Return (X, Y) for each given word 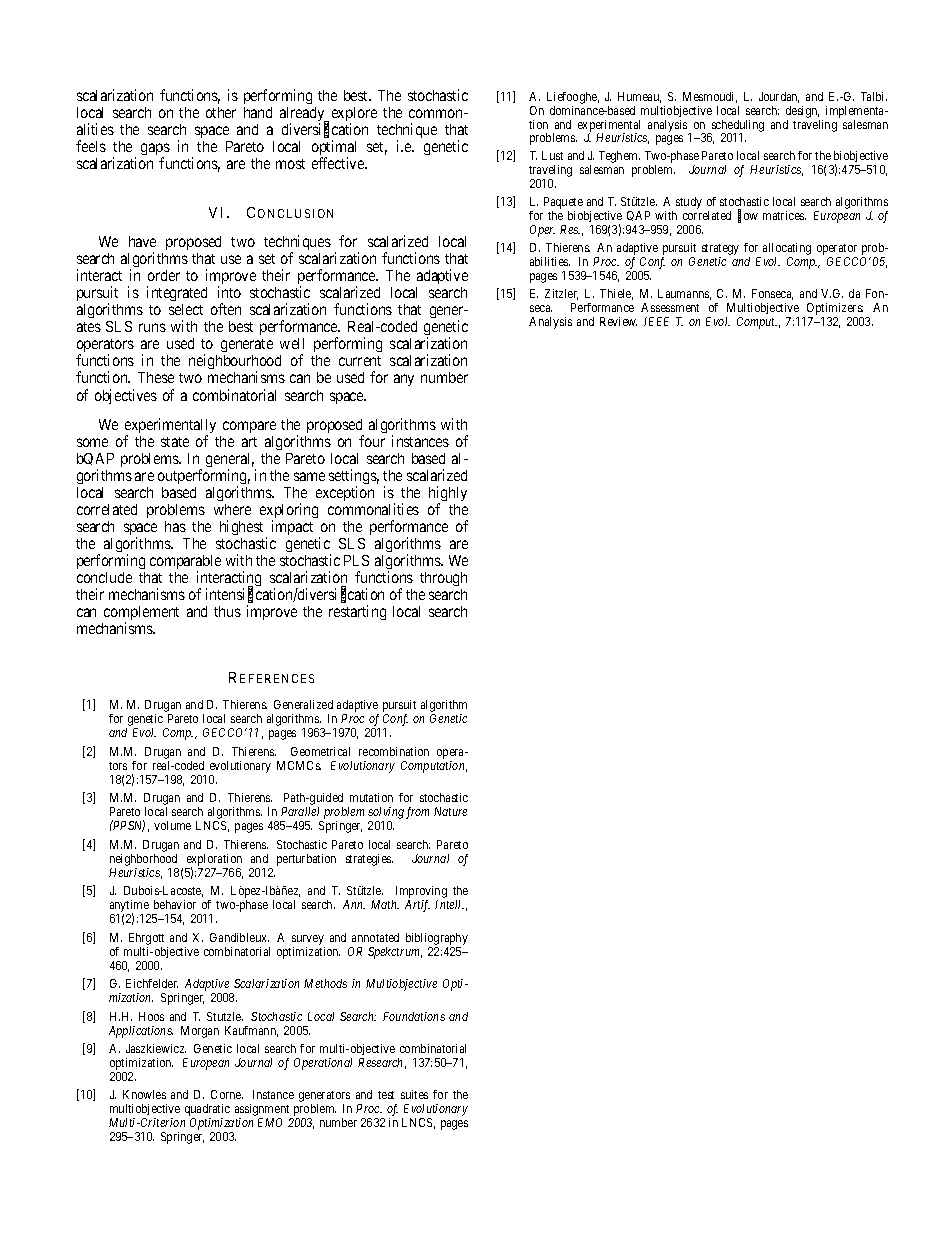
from (417, 813)
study (689, 203)
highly (448, 495)
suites (414, 1094)
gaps (155, 150)
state (175, 442)
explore (354, 115)
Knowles (144, 1094)
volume (172, 825)
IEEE (656, 321)
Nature (450, 811)
